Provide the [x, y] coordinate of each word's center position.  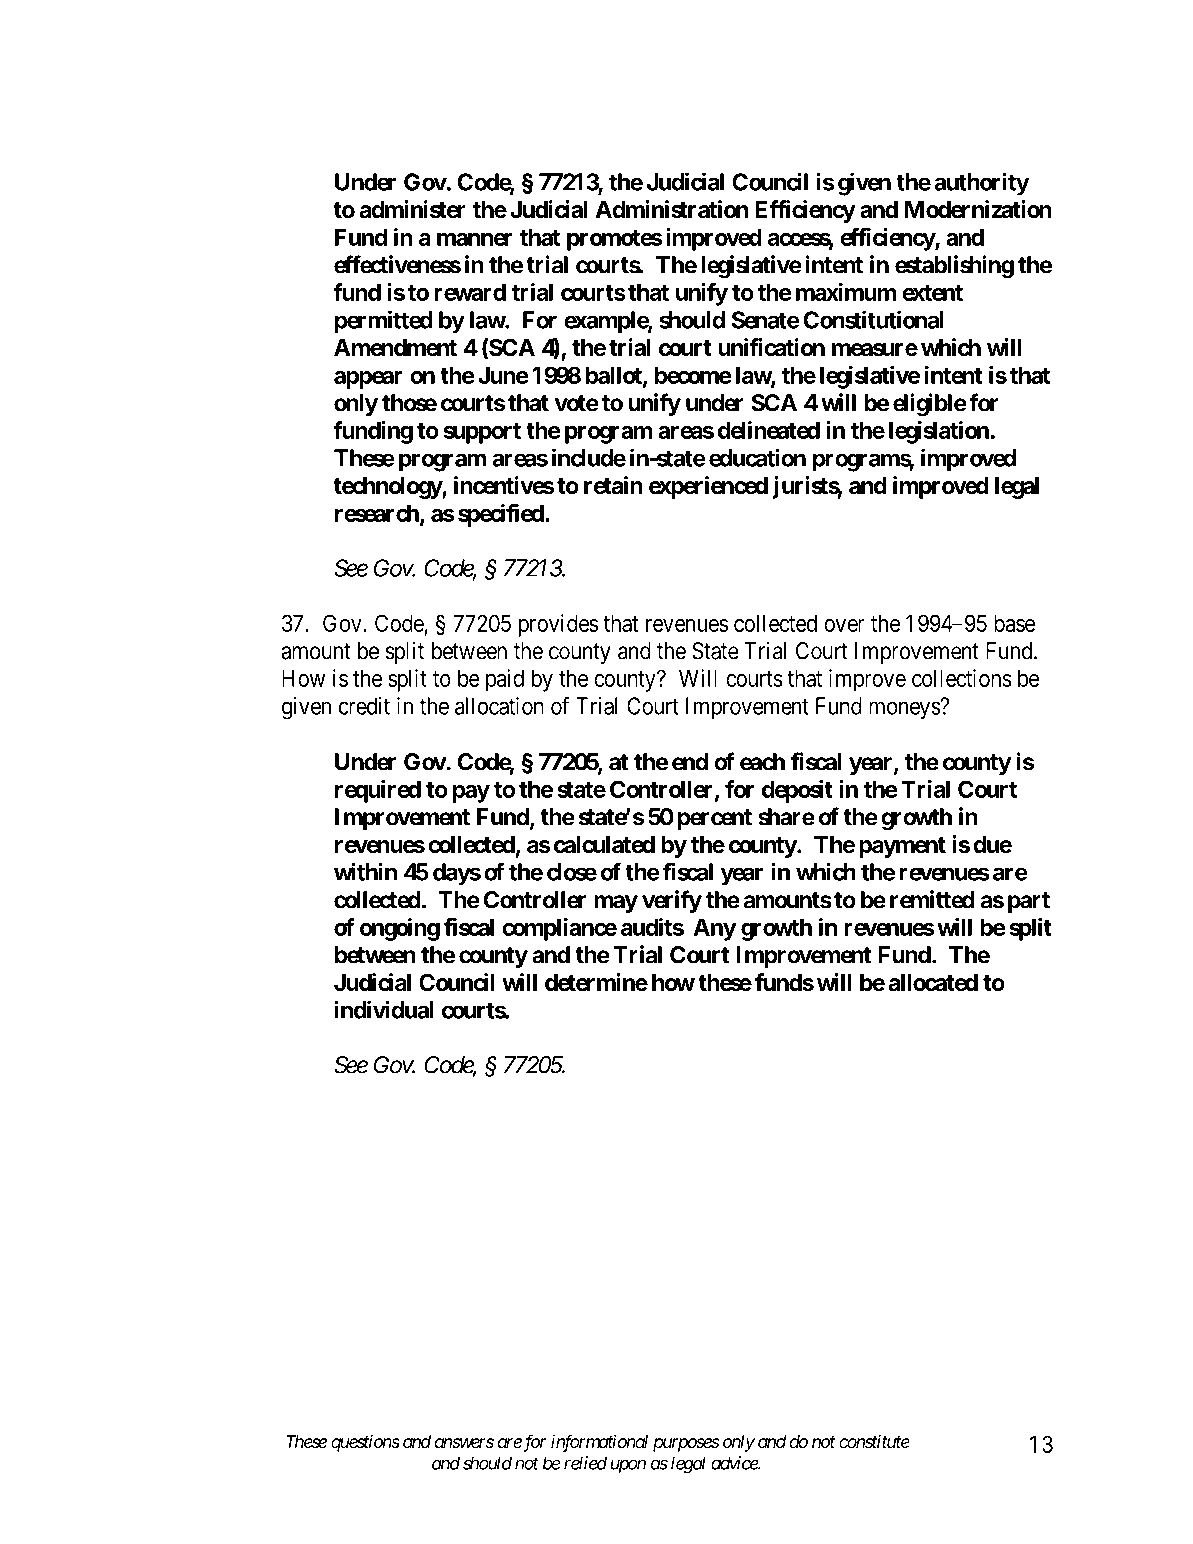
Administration [671, 209]
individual [384, 1010]
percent [715, 819]
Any [714, 929]
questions [365, 1443]
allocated [933, 983]
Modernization [978, 209]
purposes [686, 1445]
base [1014, 623]
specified [502, 515]
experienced [708, 487]
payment [902, 847]
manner [475, 239]
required [378, 791]
